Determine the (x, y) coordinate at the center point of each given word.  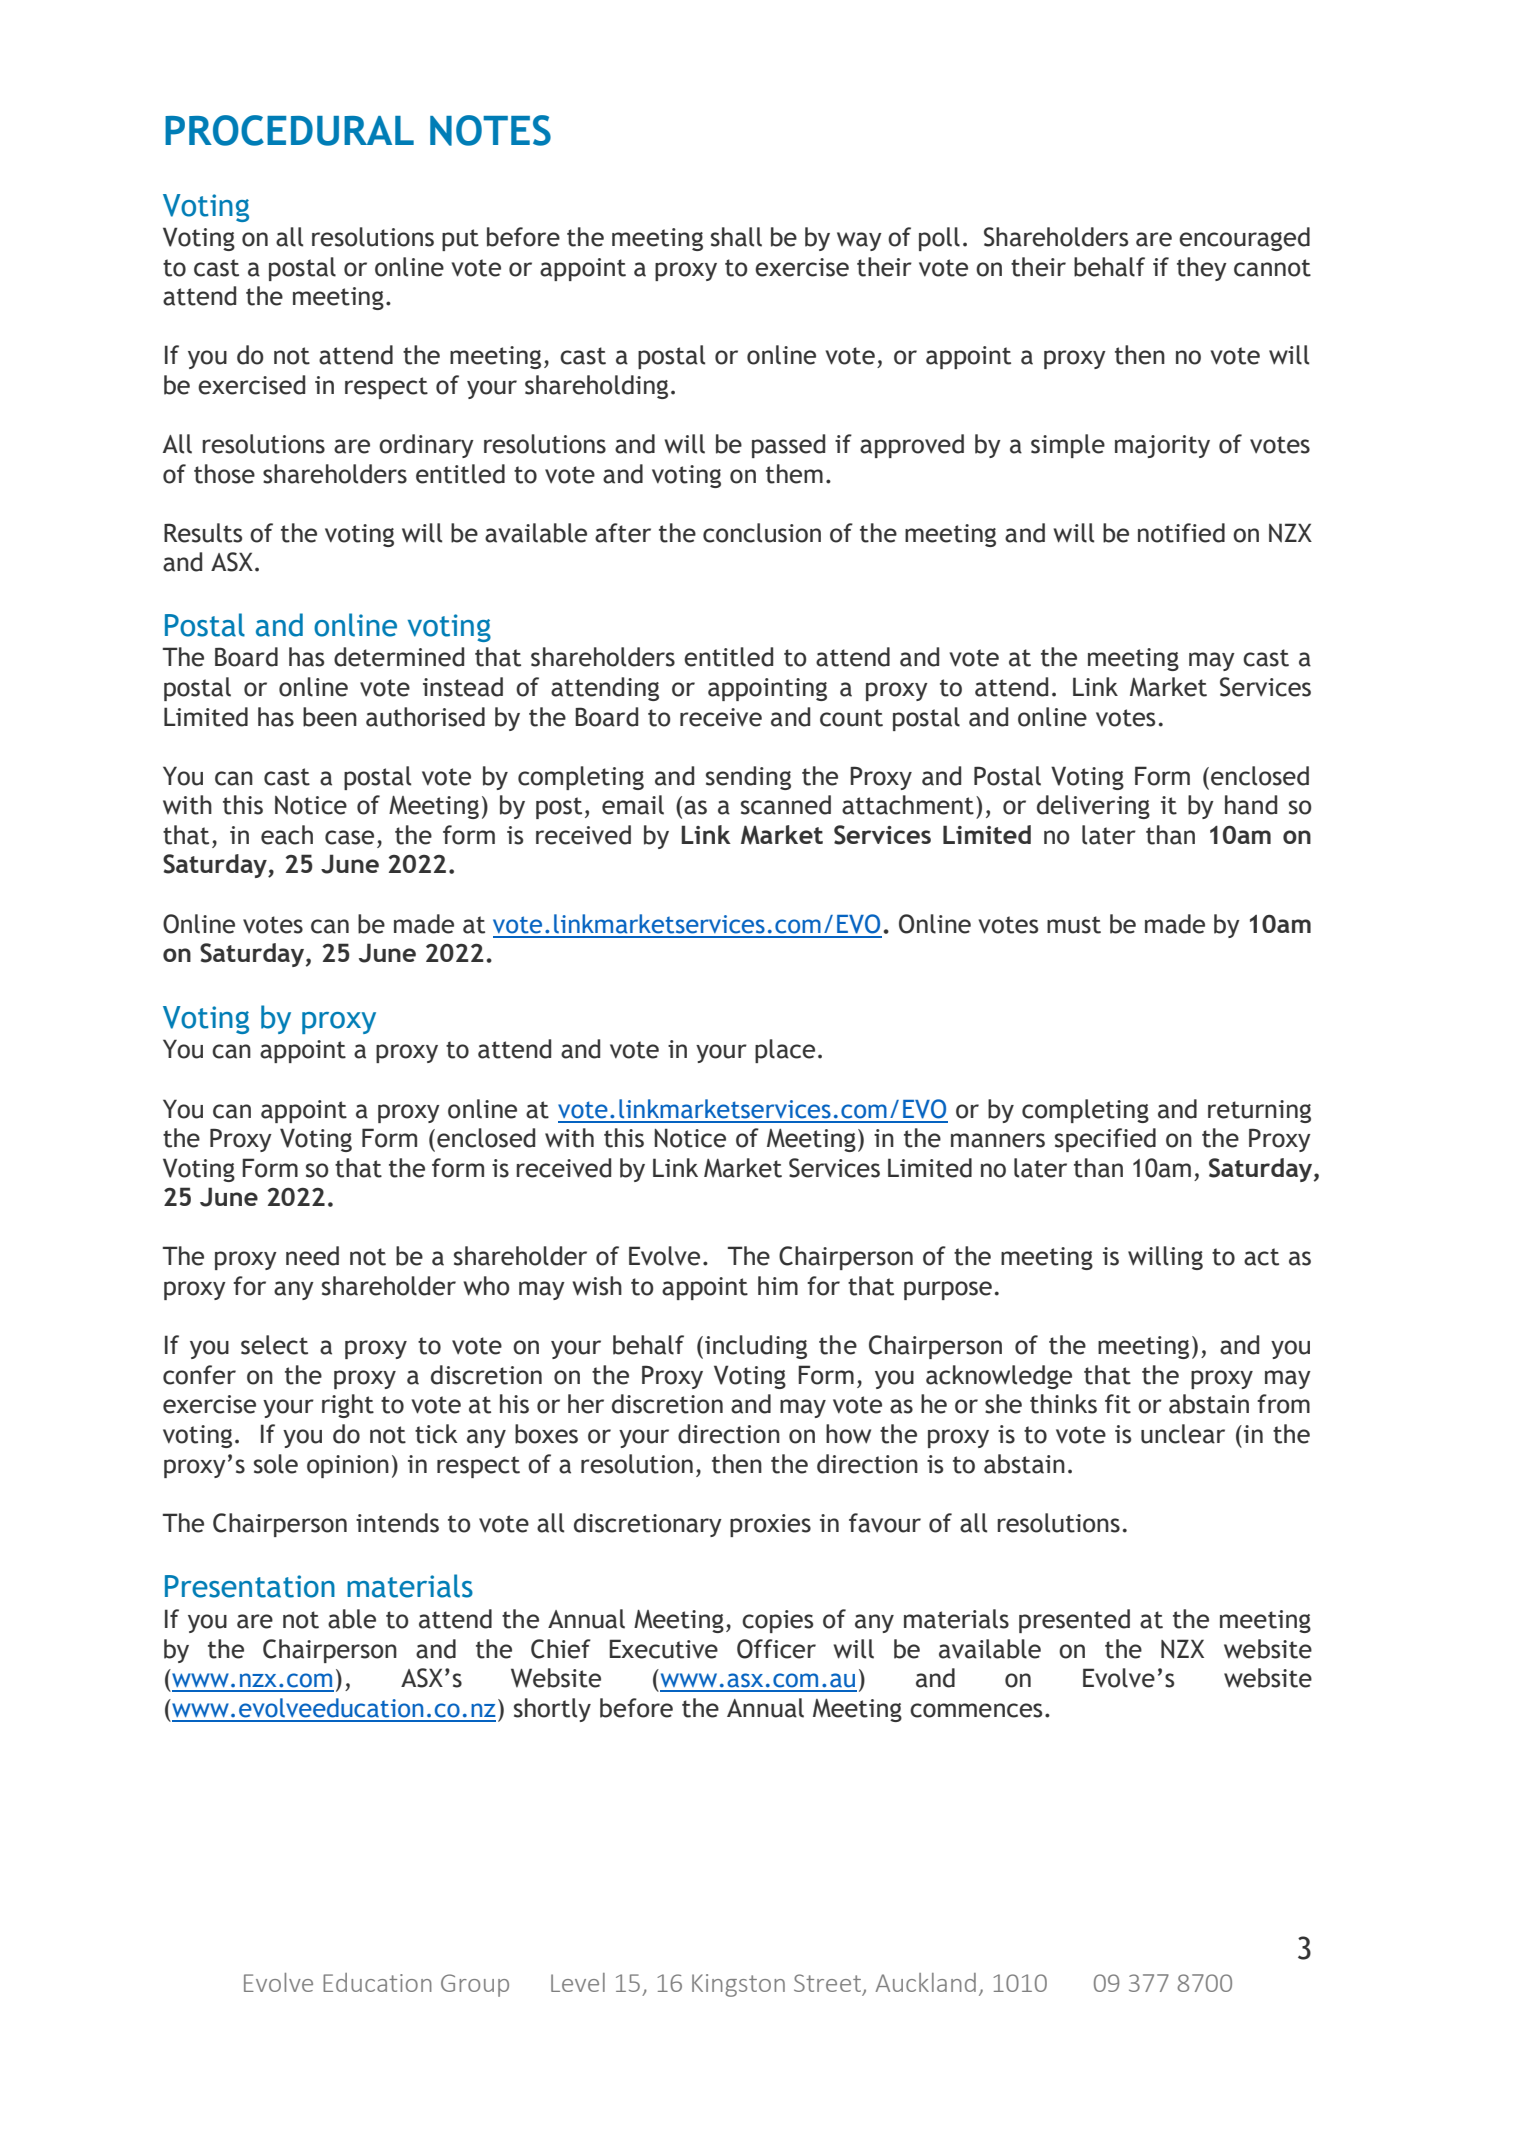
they (1202, 269)
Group (475, 1985)
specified (1105, 1140)
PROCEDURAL (289, 130)
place (785, 1051)
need (312, 1256)
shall (736, 237)
